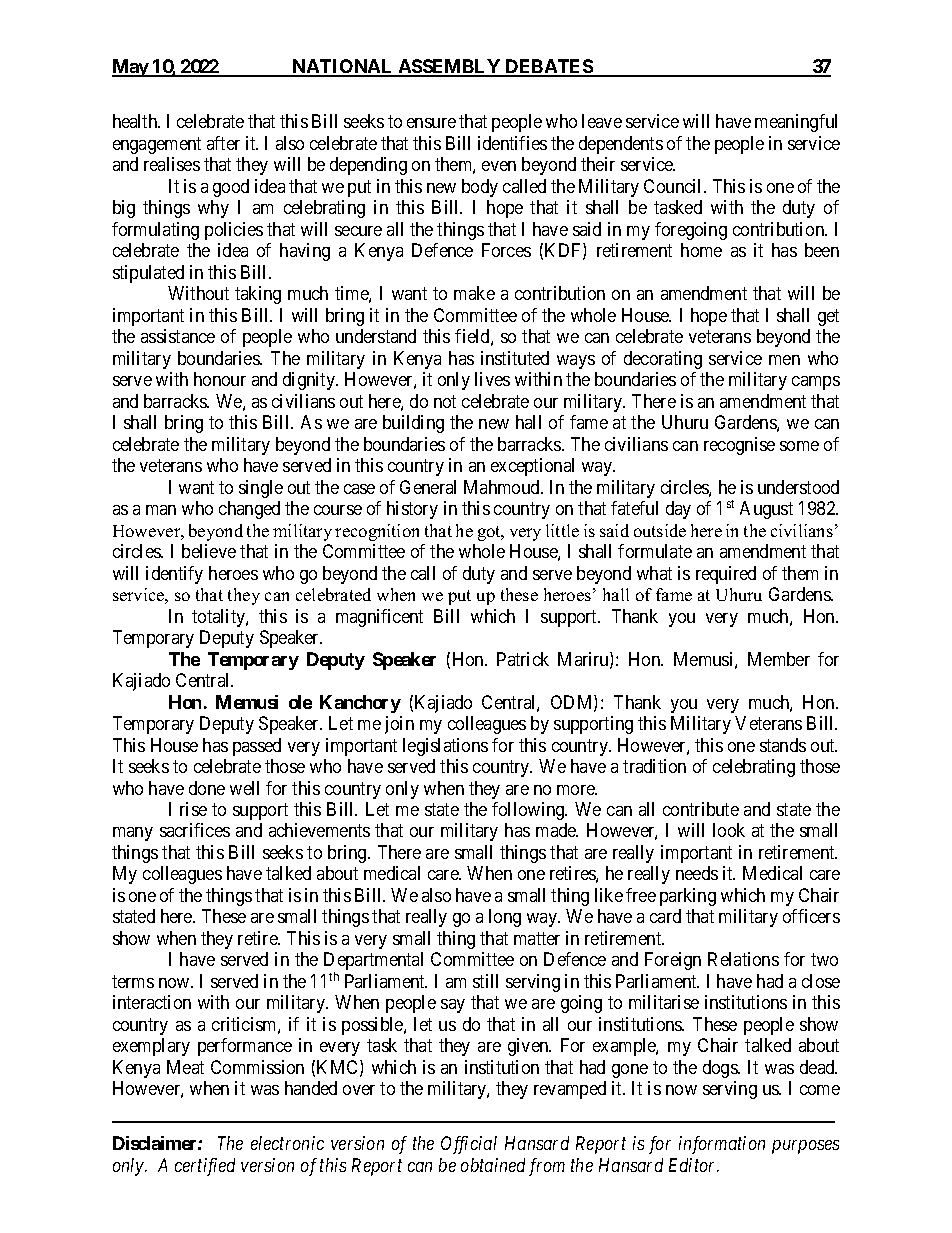  I want to click on Patrick, so click(523, 659).
